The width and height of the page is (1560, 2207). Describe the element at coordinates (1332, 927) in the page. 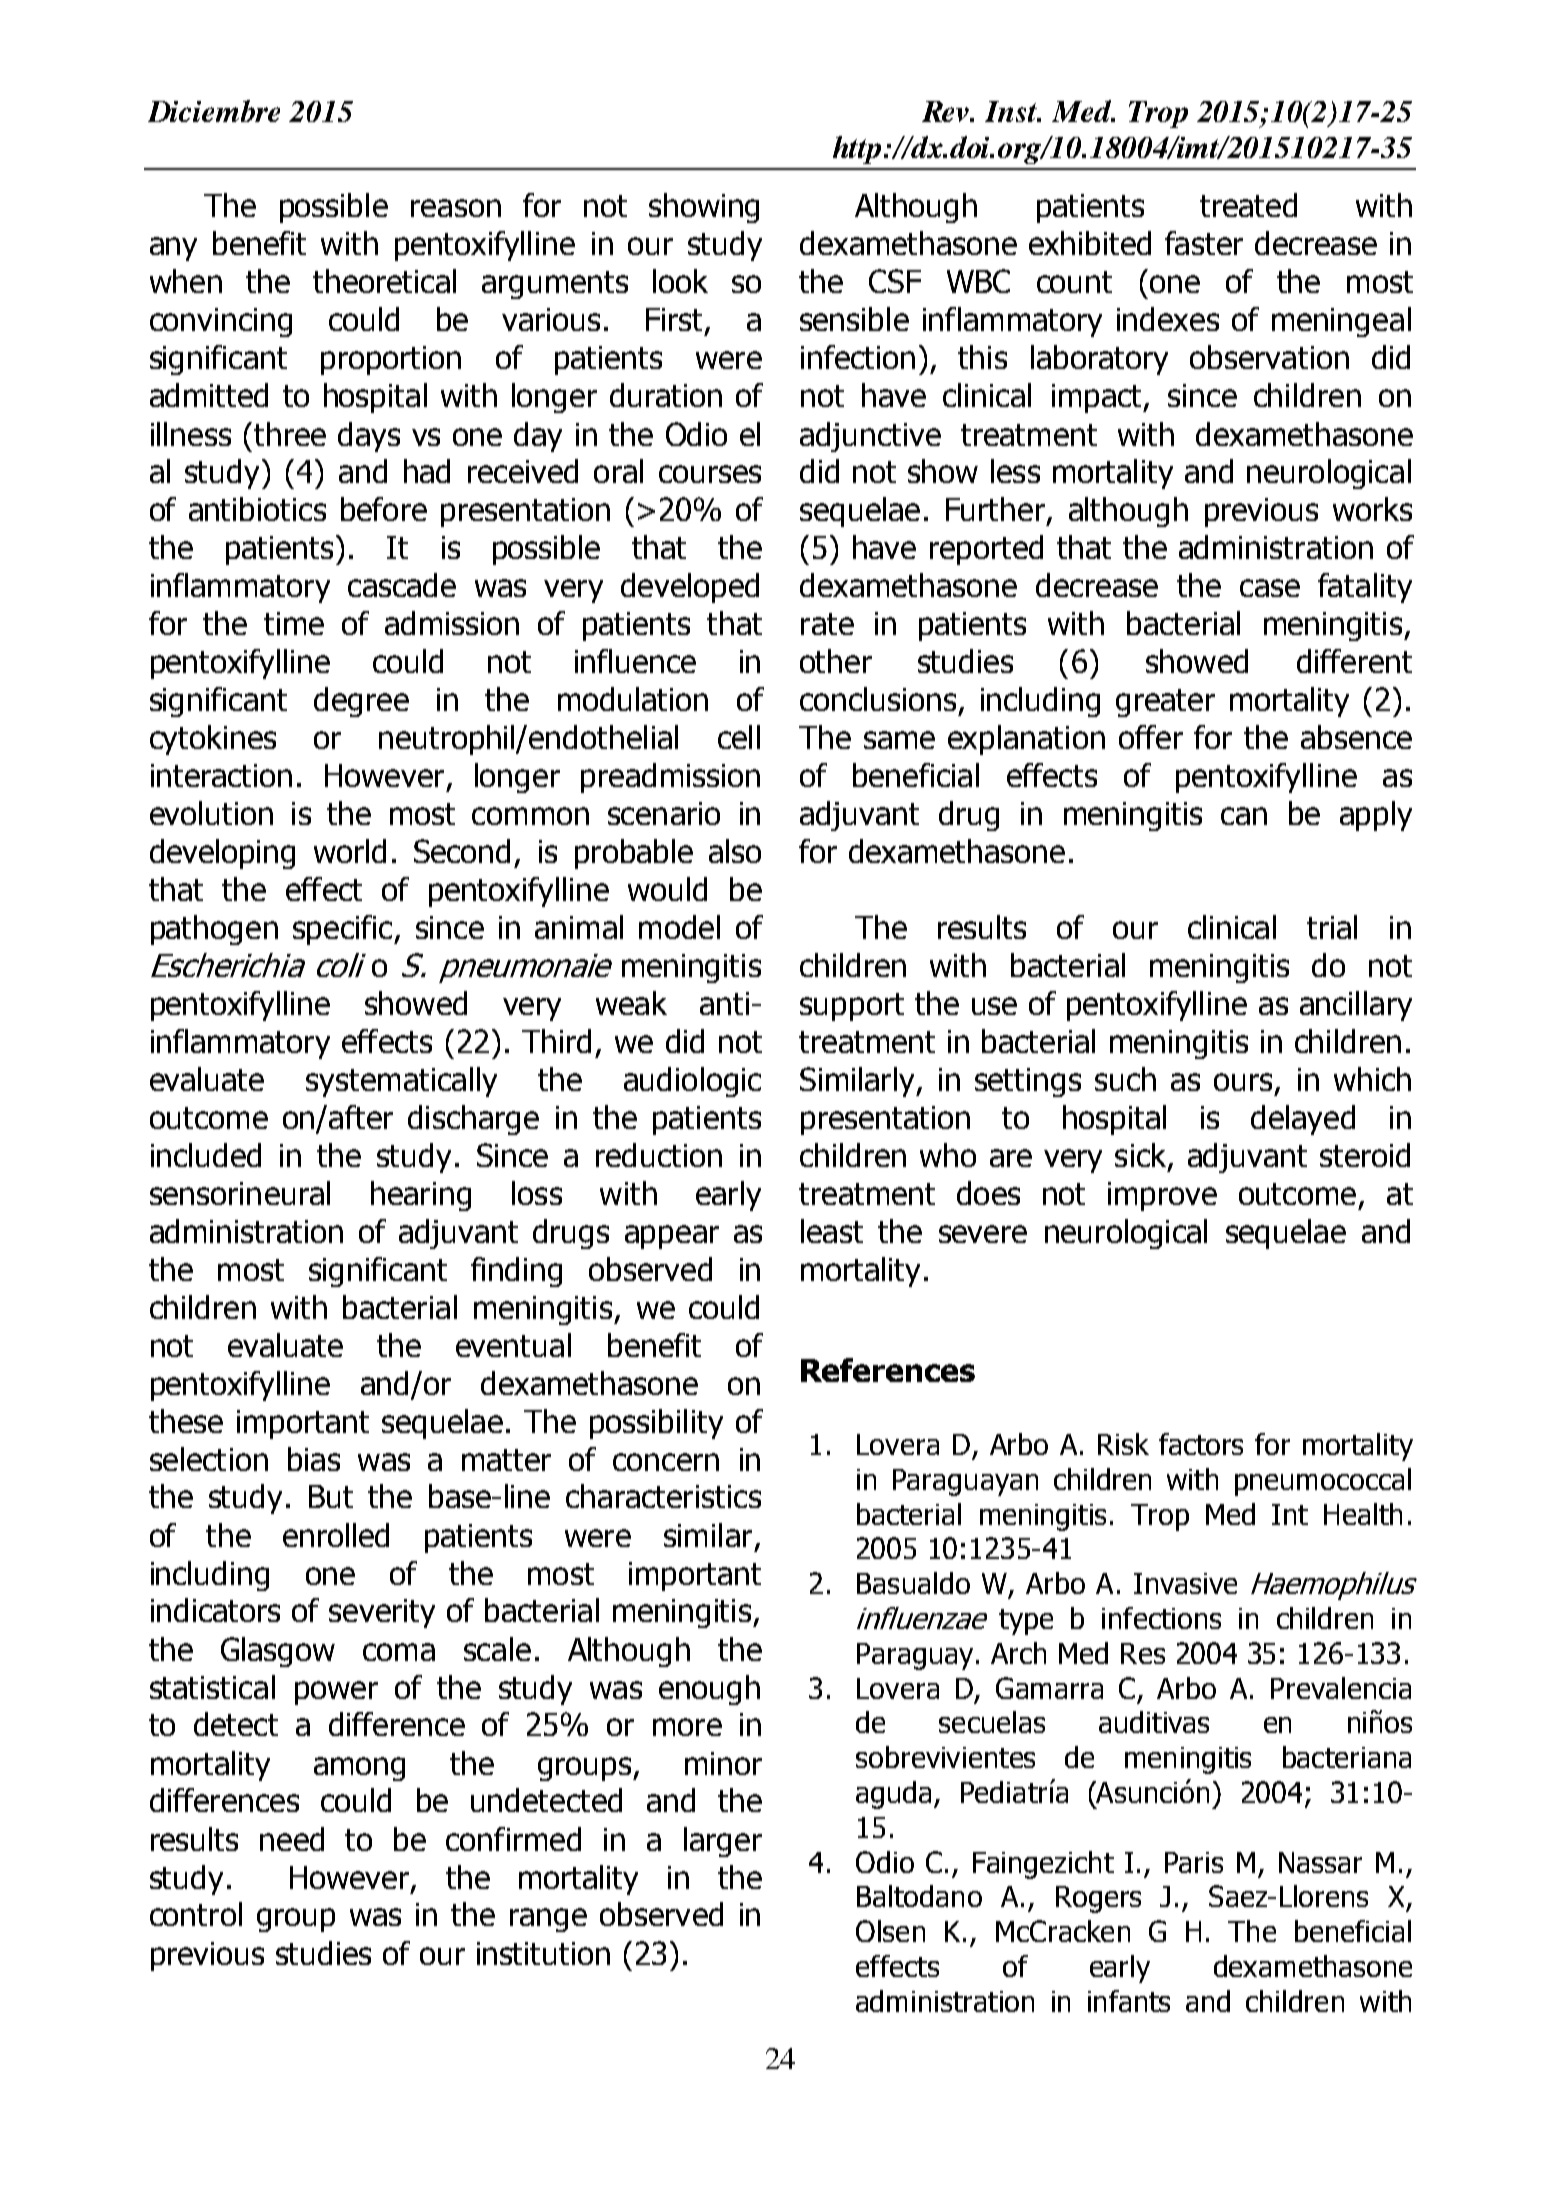

I see `trial` at that location.
